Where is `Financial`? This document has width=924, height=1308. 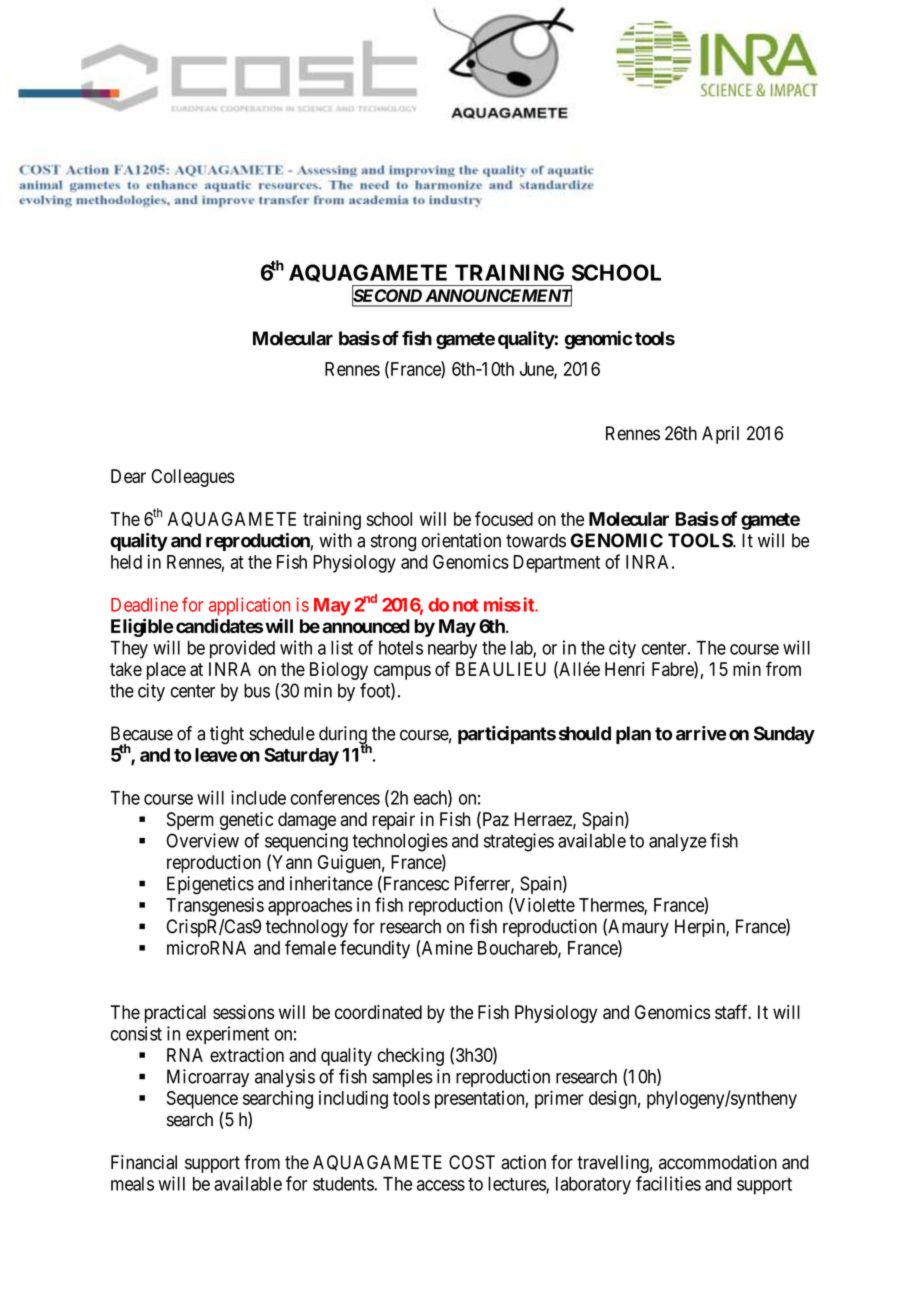 Financial is located at coordinates (144, 1162).
